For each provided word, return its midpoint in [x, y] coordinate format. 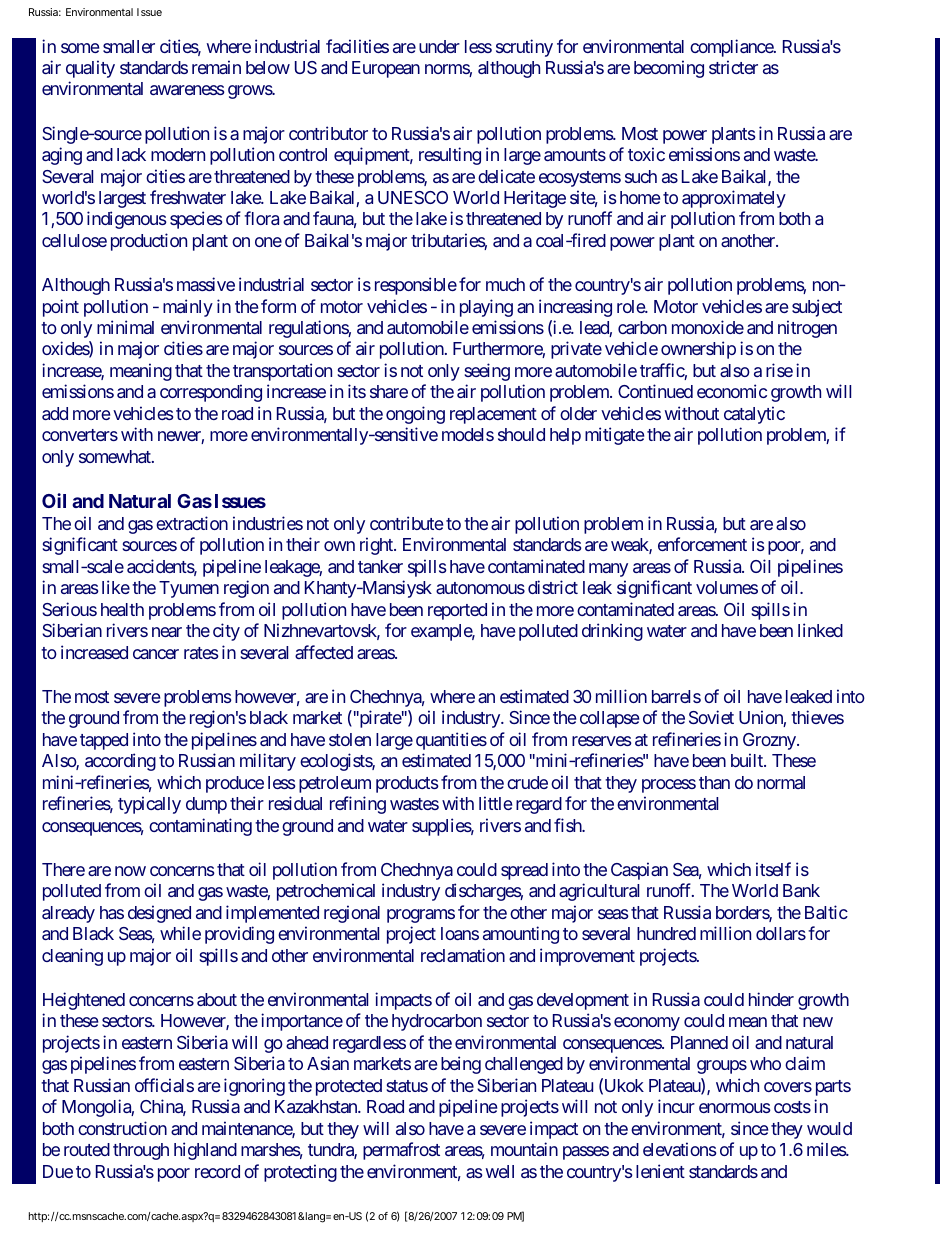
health [122, 609]
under [439, 46]
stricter [733, 67]
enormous [735, 1108]
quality [90, 69]
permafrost [401, 1151]
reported [457, 611]
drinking [612, 632]
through [141, 1151]
